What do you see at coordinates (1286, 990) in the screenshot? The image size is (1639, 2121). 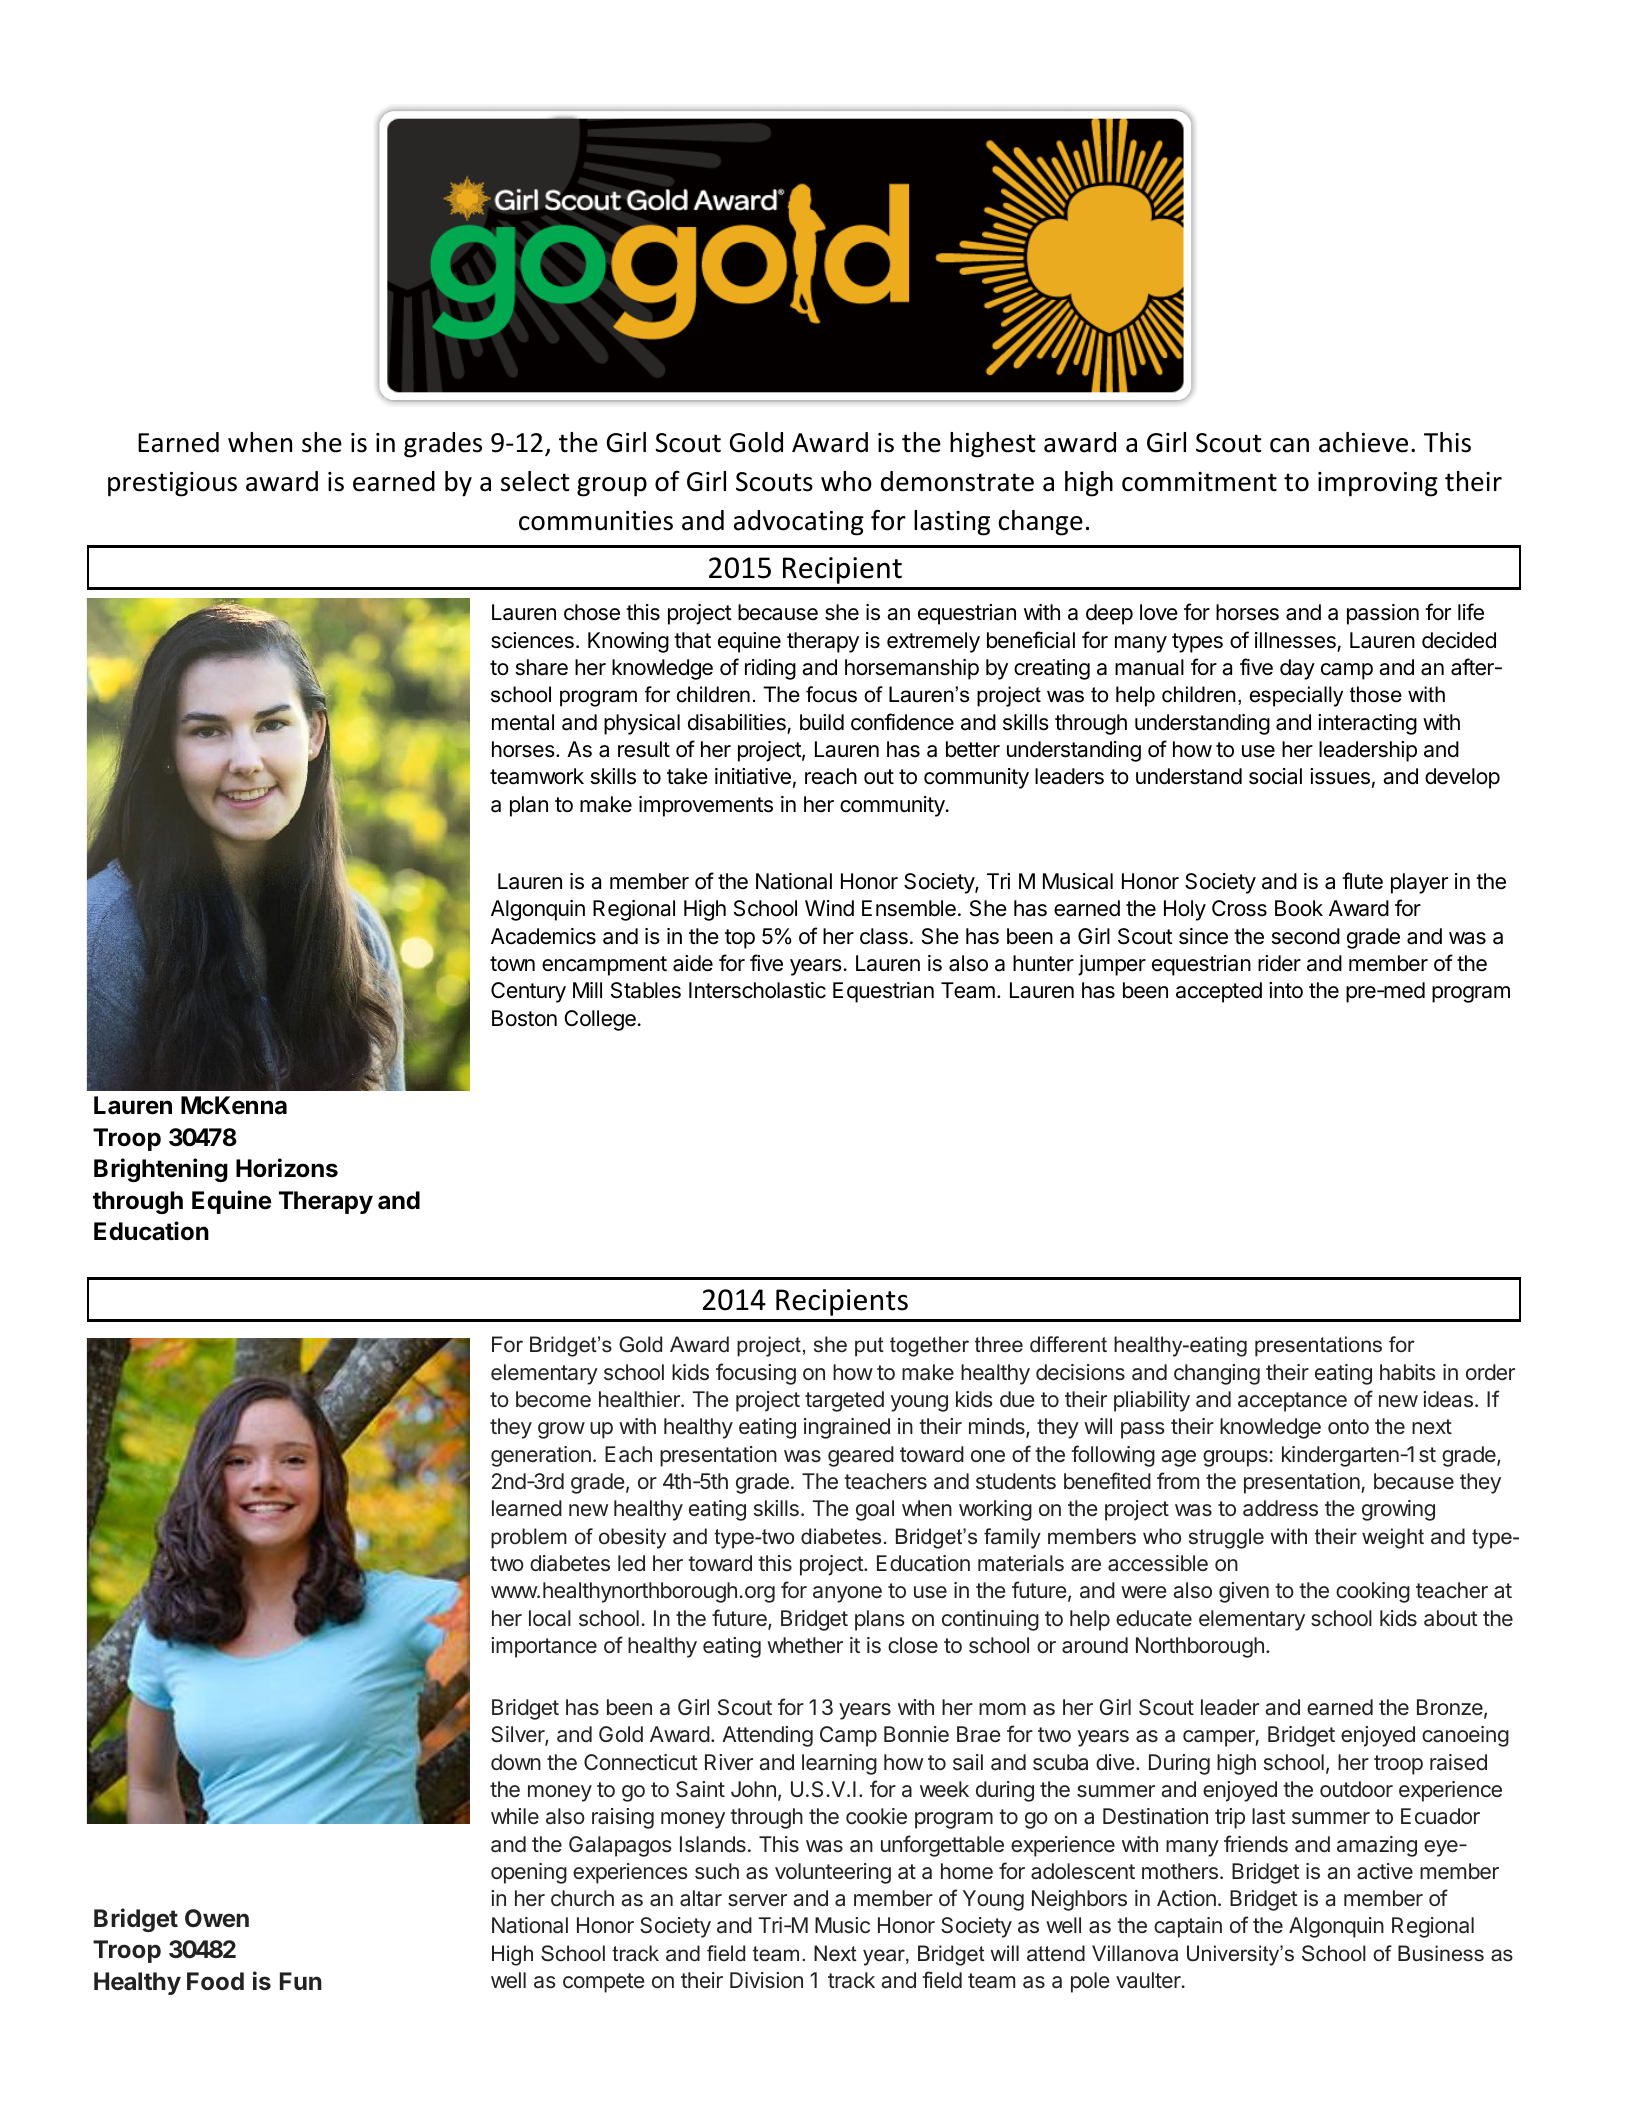 I see `into` at bounding box center [1286, 990].
